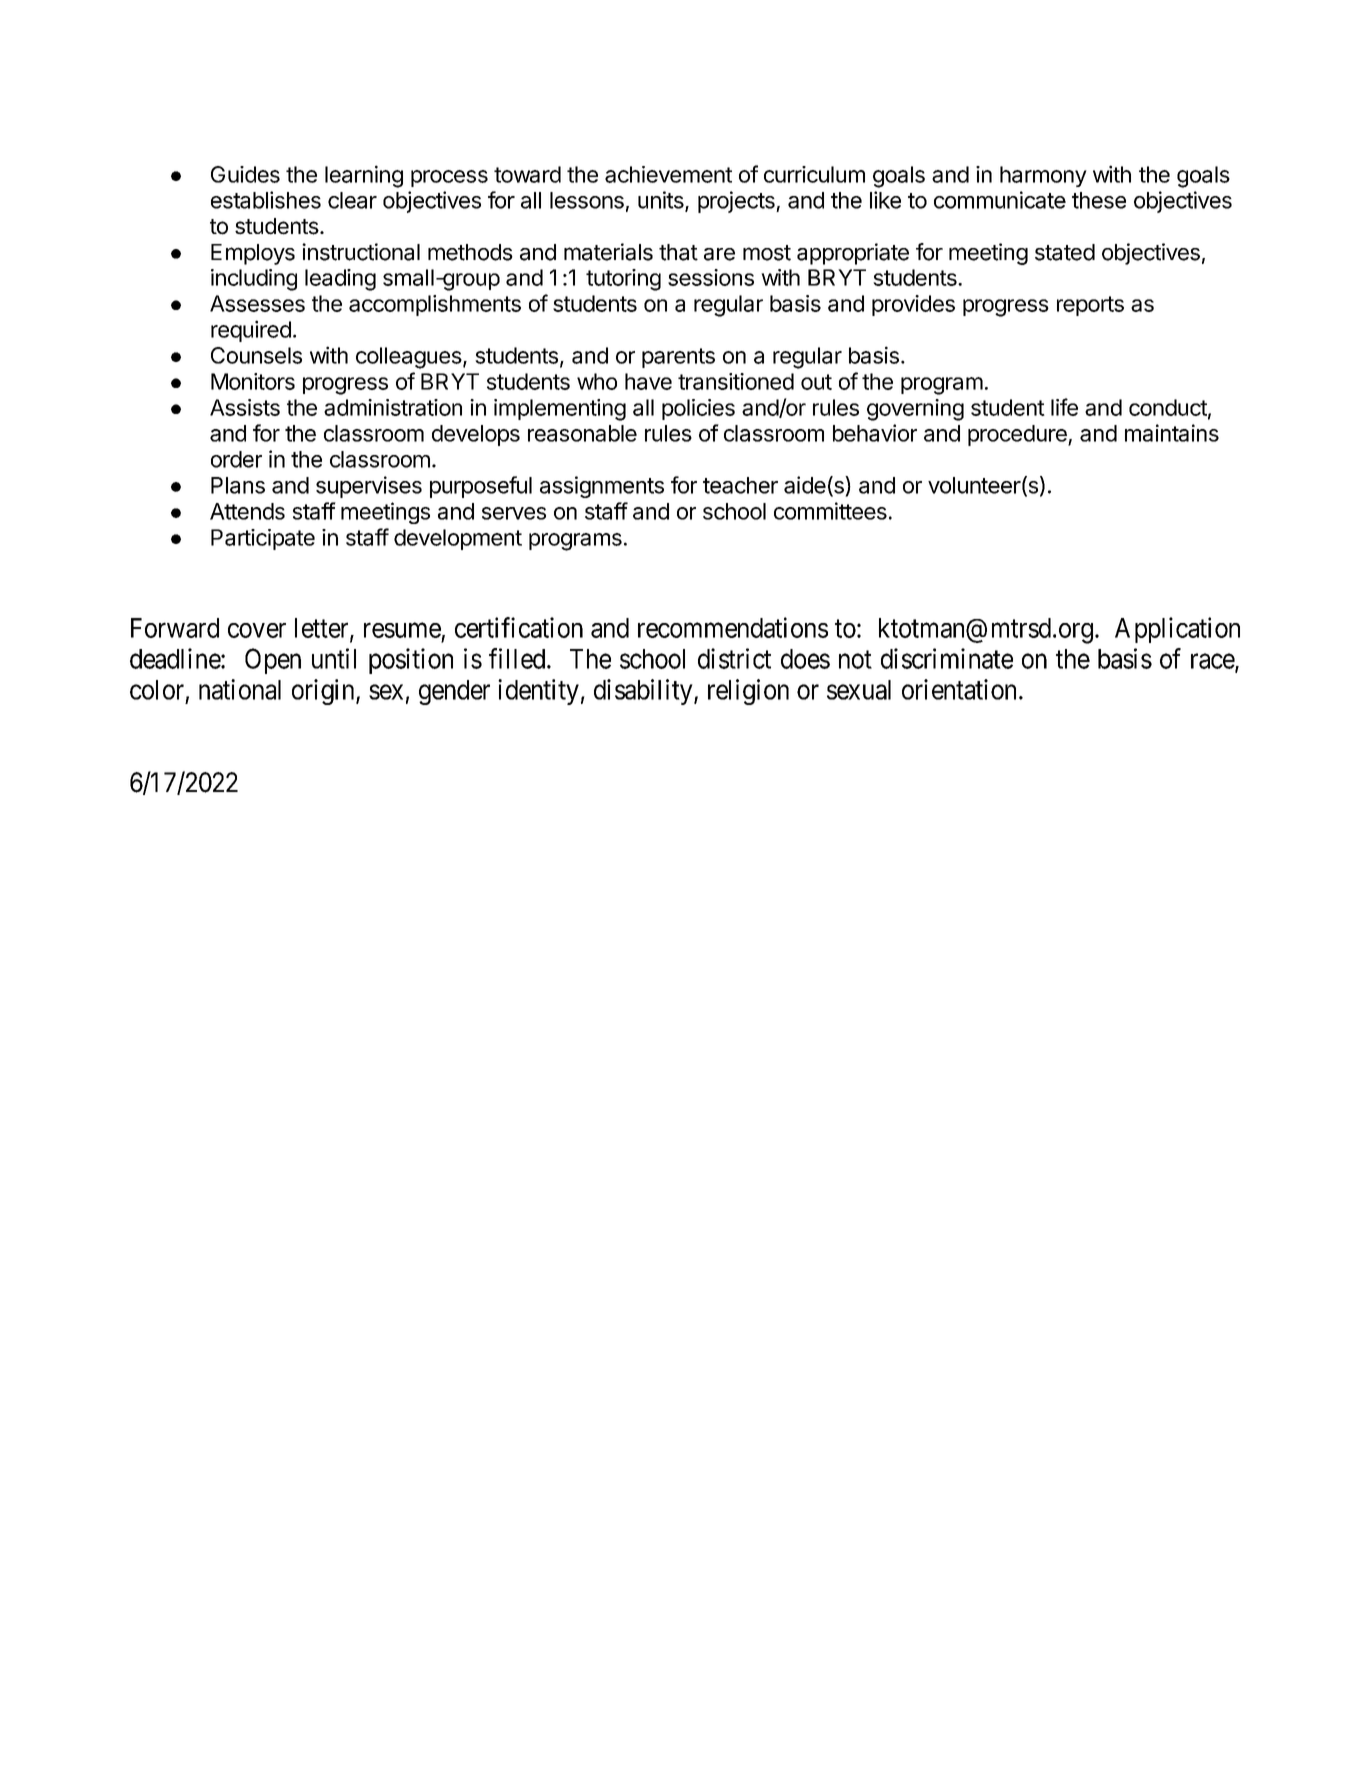  What do you see at coordinates (324, 692) in the page?
I see `origin` at bounding box center [324, 692].
